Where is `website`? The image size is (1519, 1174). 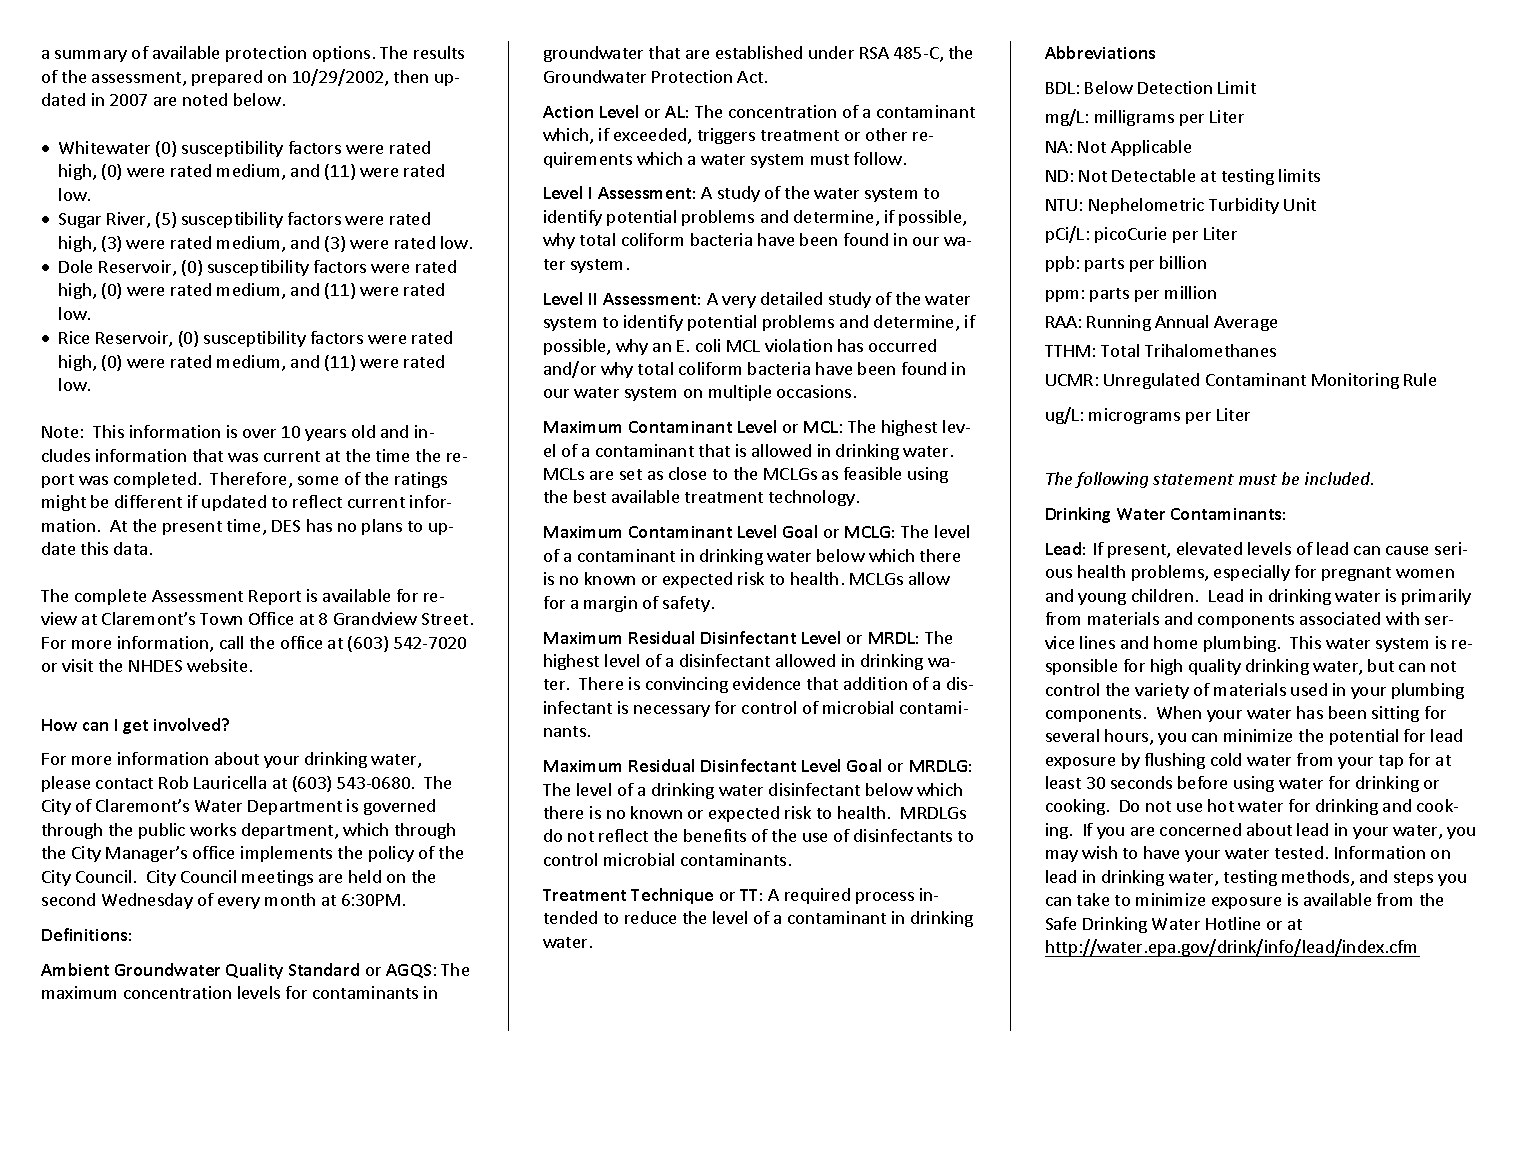 website is located at coordinates (217, 665).
